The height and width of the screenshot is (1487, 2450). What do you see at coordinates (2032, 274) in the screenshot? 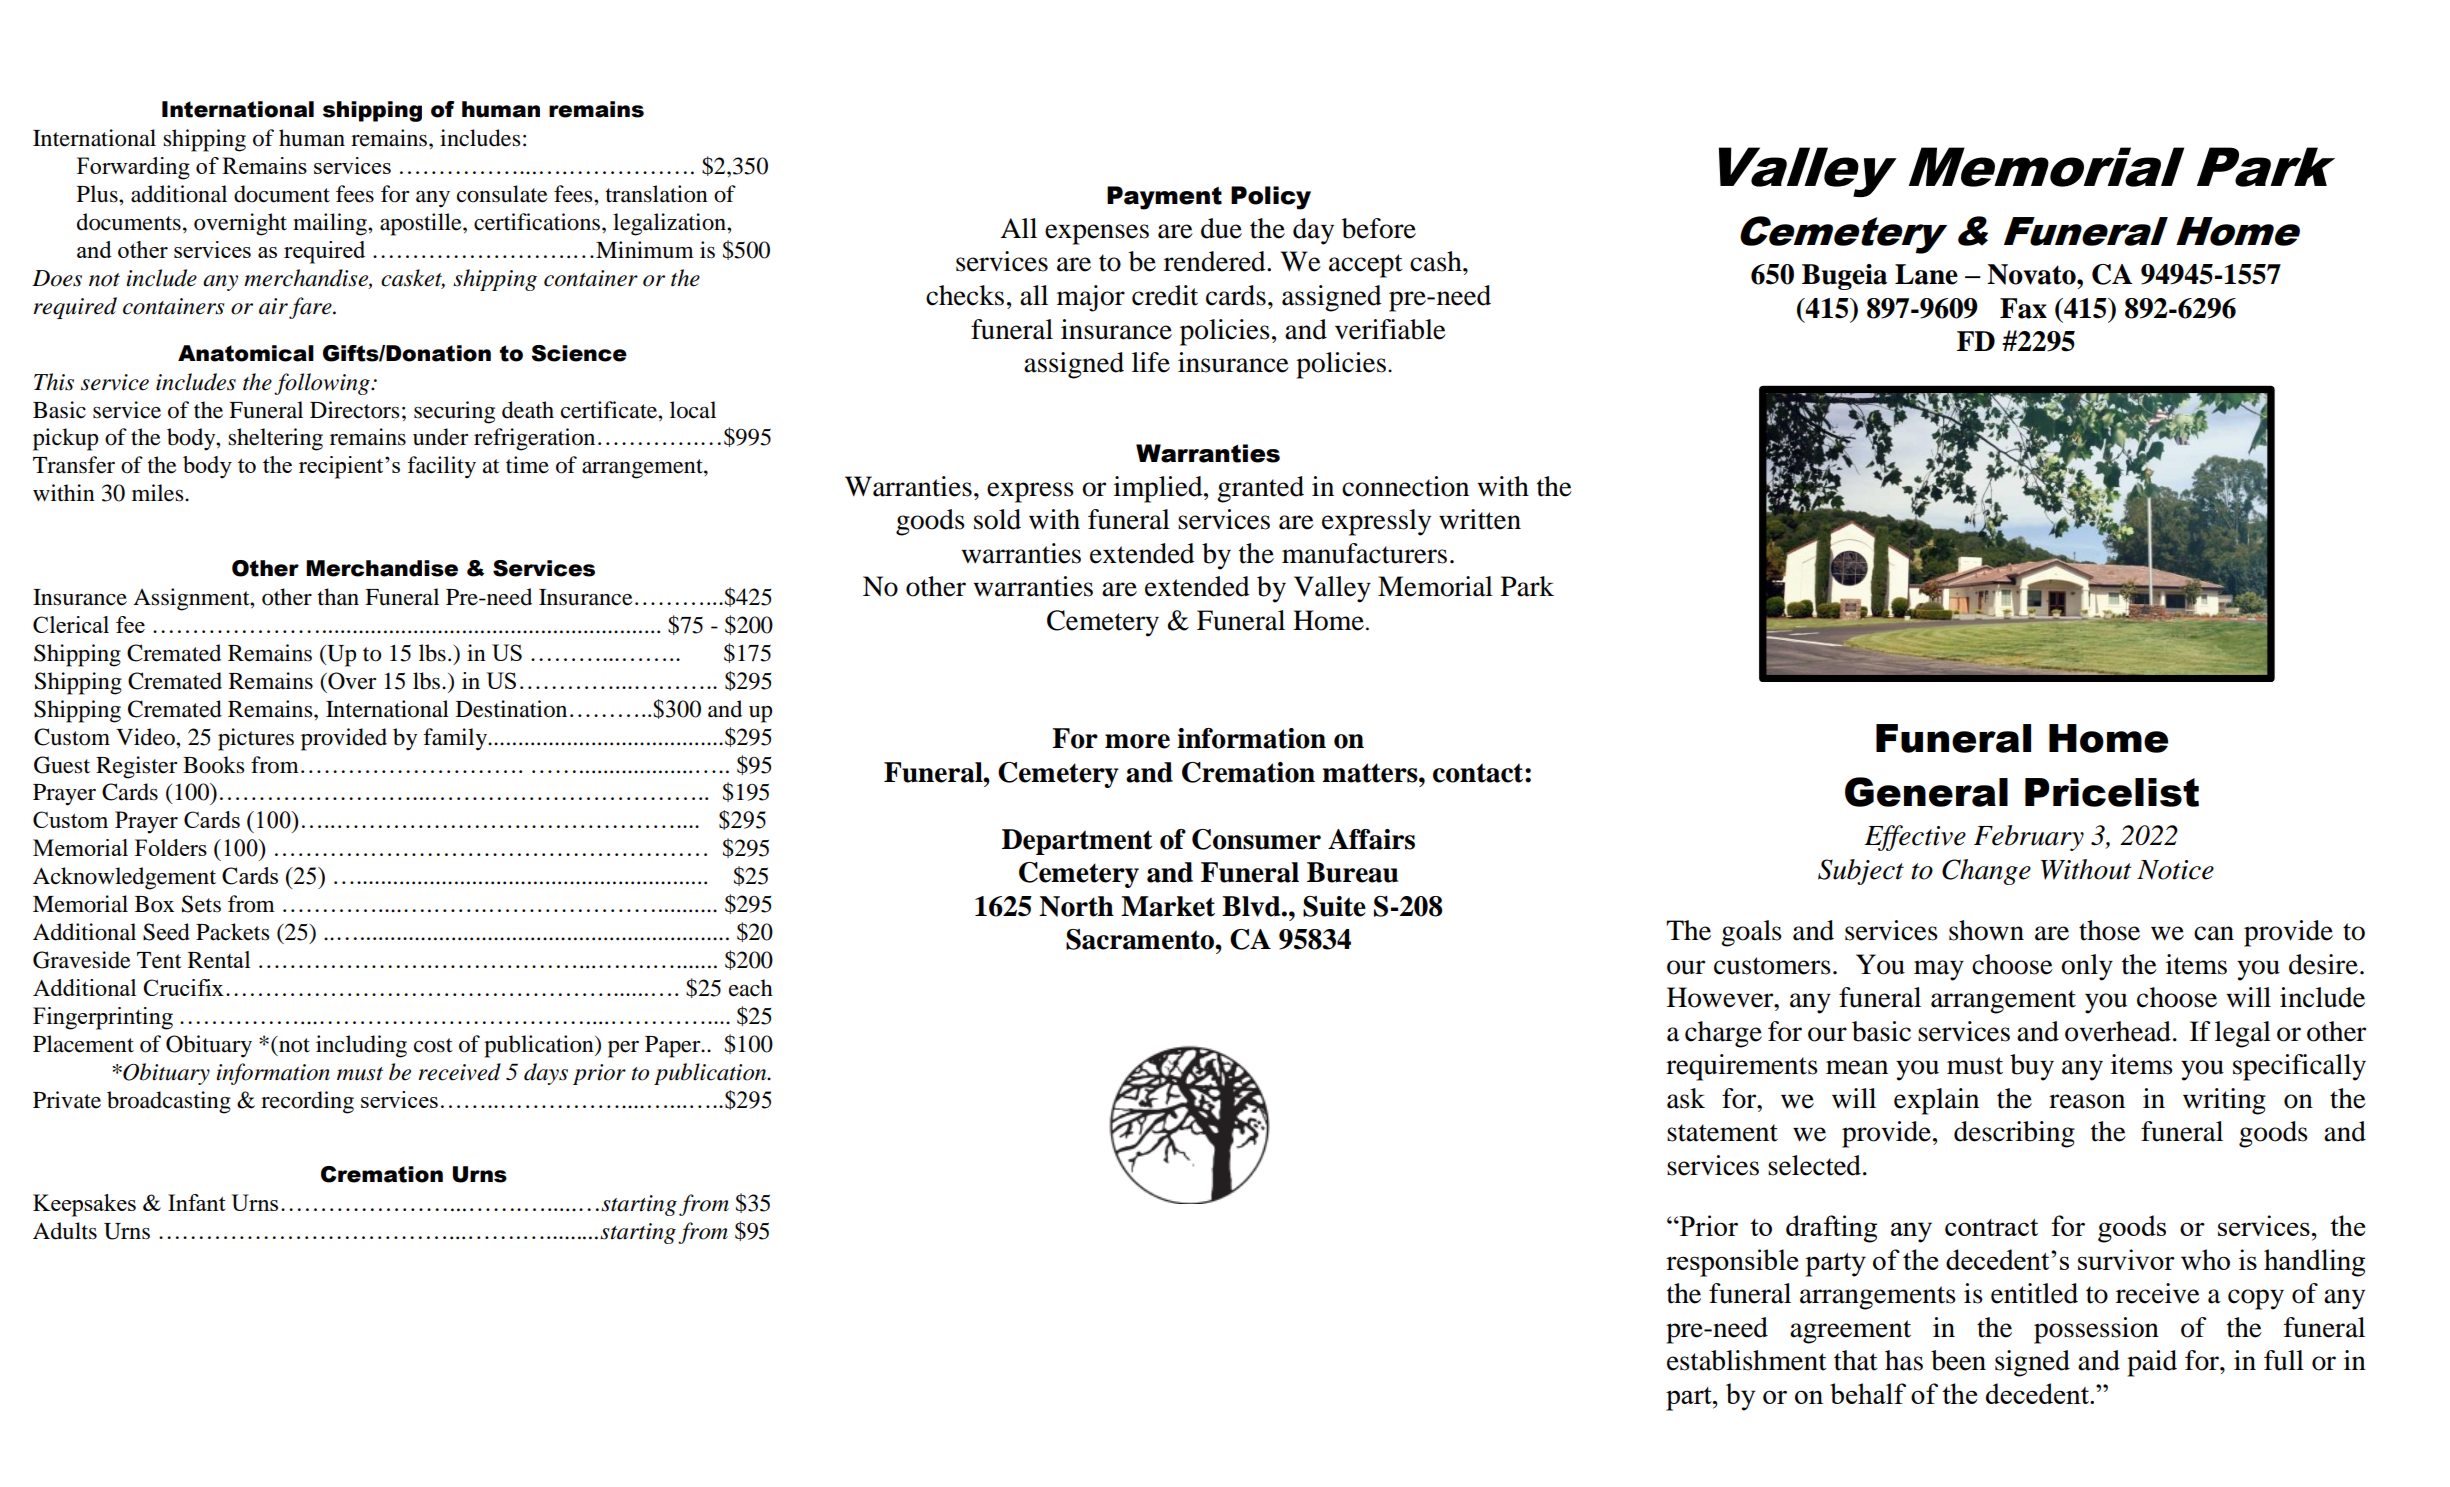
I see `Novato` at bounding box center [2032, 274].
